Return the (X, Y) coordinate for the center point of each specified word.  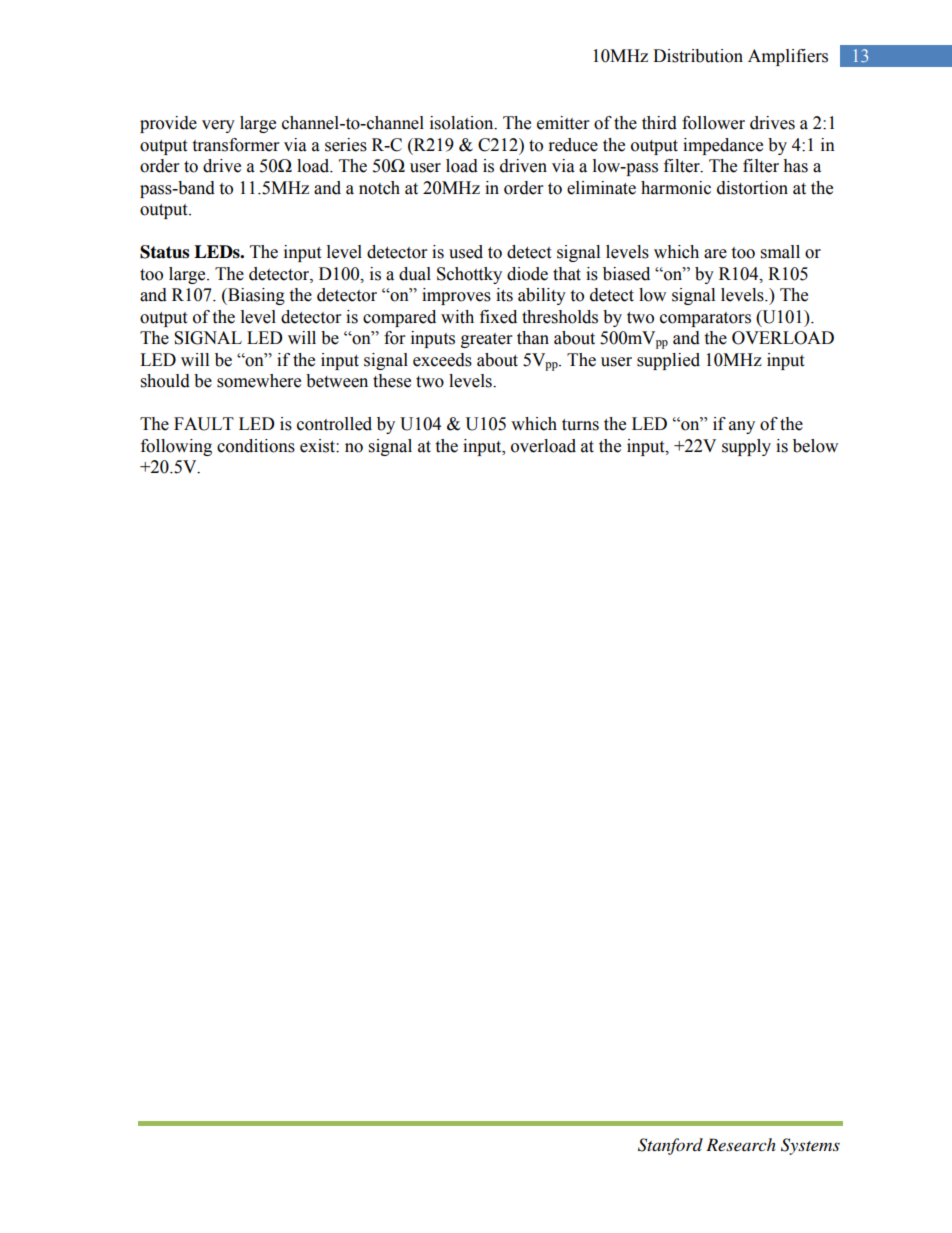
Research (741, 1144)
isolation (463, 123)
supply (746, 447)
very (218, 126)
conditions (256, 446)
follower (713, 123)
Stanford (670, 1146)
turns (580, 425)
